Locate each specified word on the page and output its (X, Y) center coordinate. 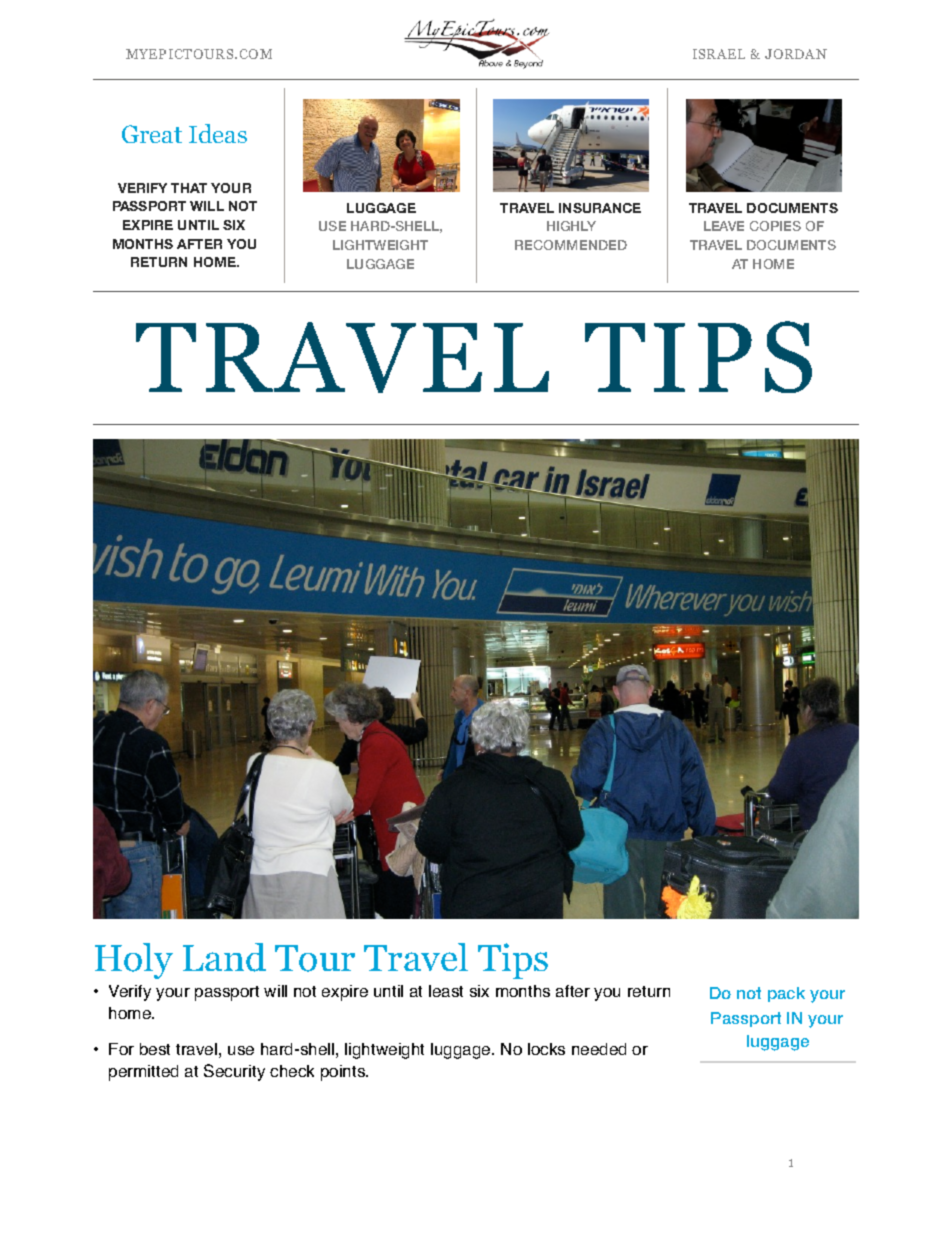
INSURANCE (600, 208)
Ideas (218, 133)
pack (786, 994)
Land (224, 957)
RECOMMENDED (571, 245)
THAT (189, 188)
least (446, 991)
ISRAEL (719, 54)
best (155, 1049)
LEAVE (724, 226)
